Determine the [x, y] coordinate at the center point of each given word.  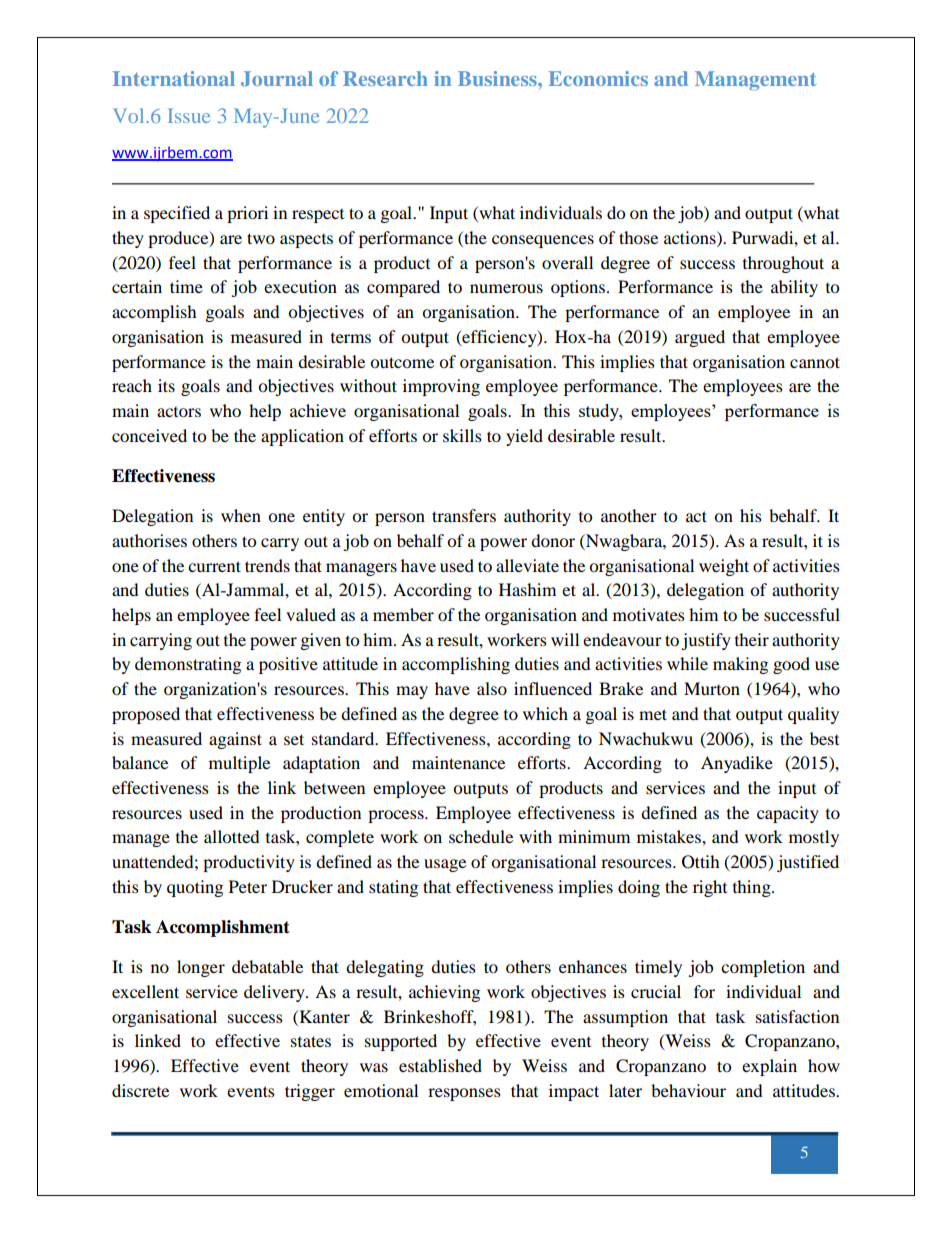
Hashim [527, 589]
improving [441, 387]
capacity [788, 814]
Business [498, 78]
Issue [189, 115]
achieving [444, 993]
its [166, 385]
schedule [481, 836]
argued [700, 338]
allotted [232, 836]
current [214, 566]
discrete [140, 1090]
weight [724, 567]
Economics [598, 78]
